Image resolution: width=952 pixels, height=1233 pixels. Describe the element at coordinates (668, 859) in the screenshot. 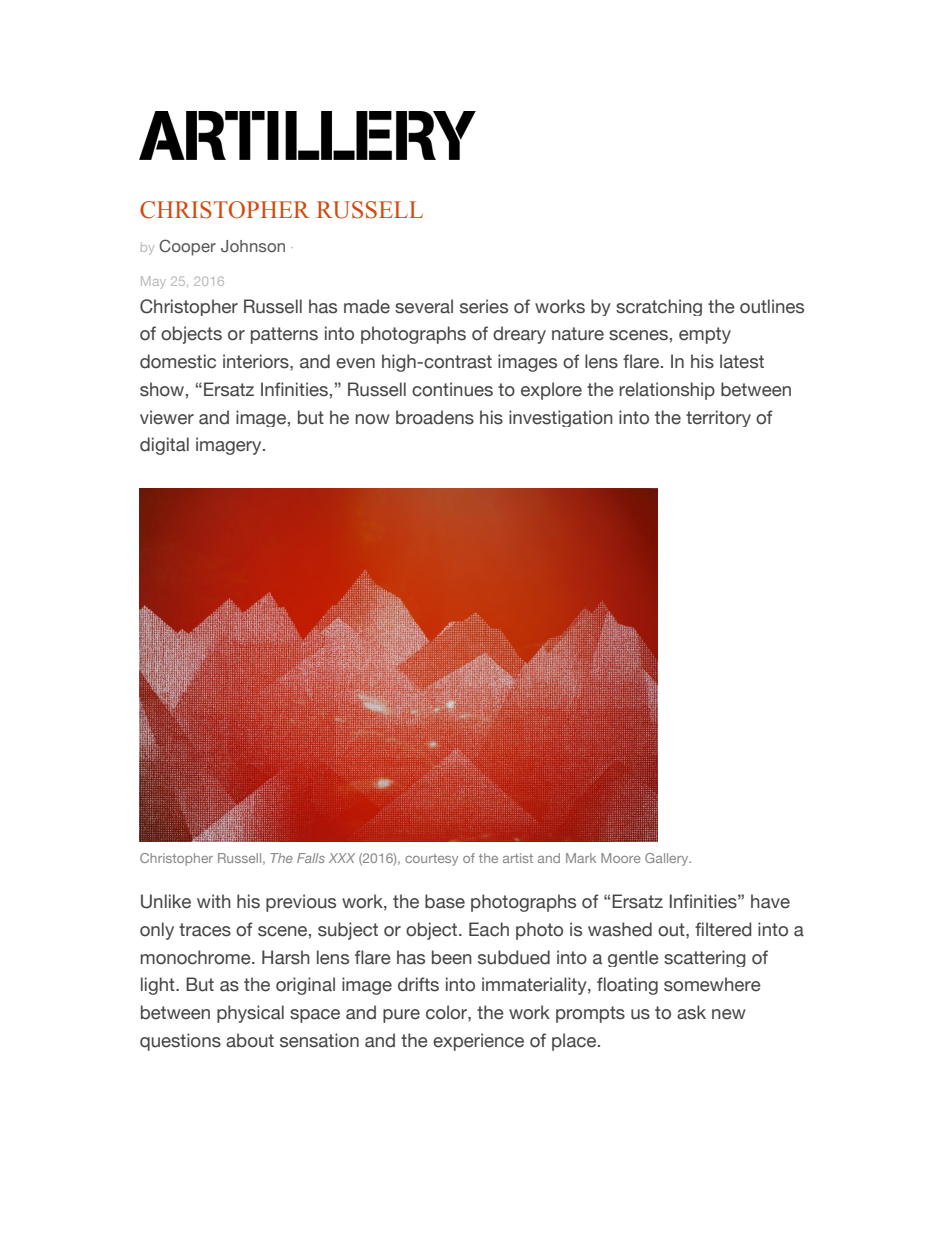

I see `Gallery` at that location.
